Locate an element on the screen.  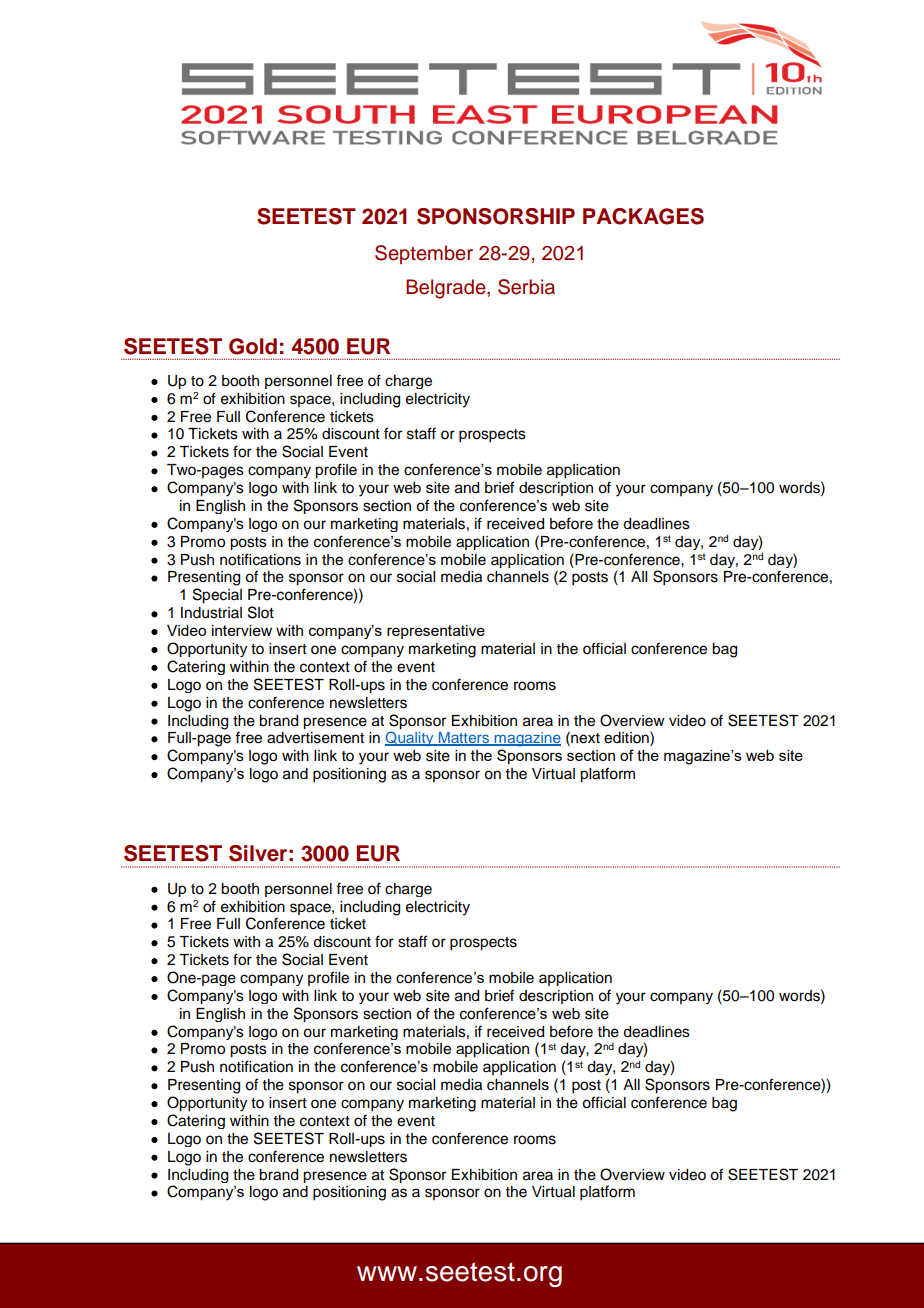
Belgrade is located at coordinates (447, 289).
